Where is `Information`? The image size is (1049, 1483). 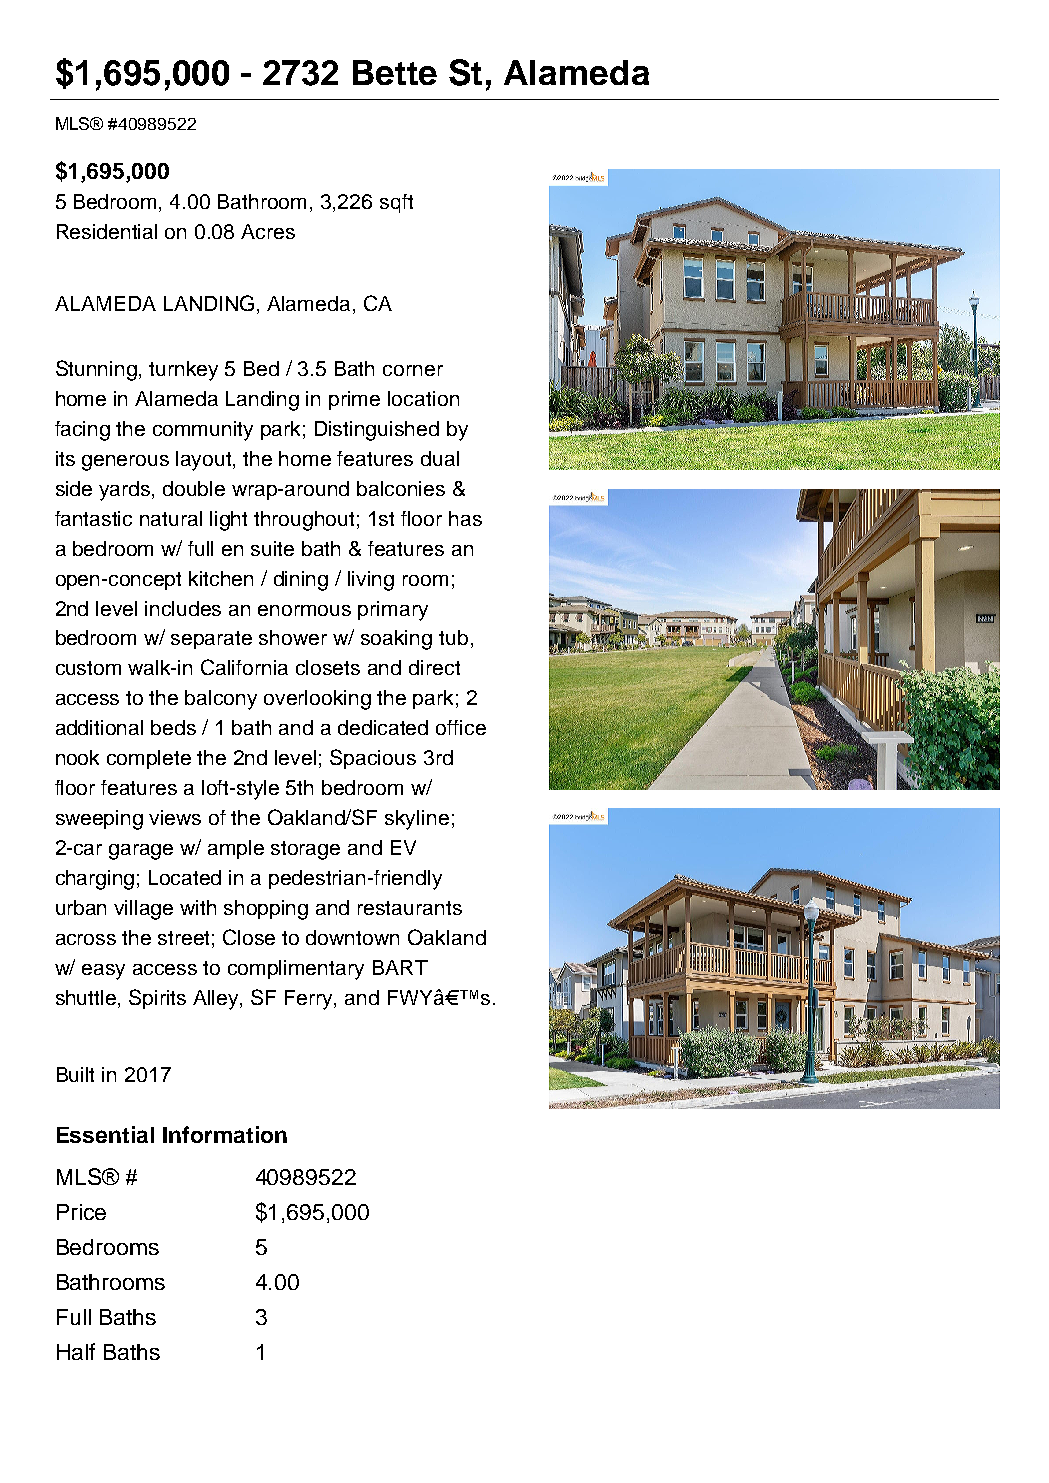
Information is located at coordinates (225, 1134).
